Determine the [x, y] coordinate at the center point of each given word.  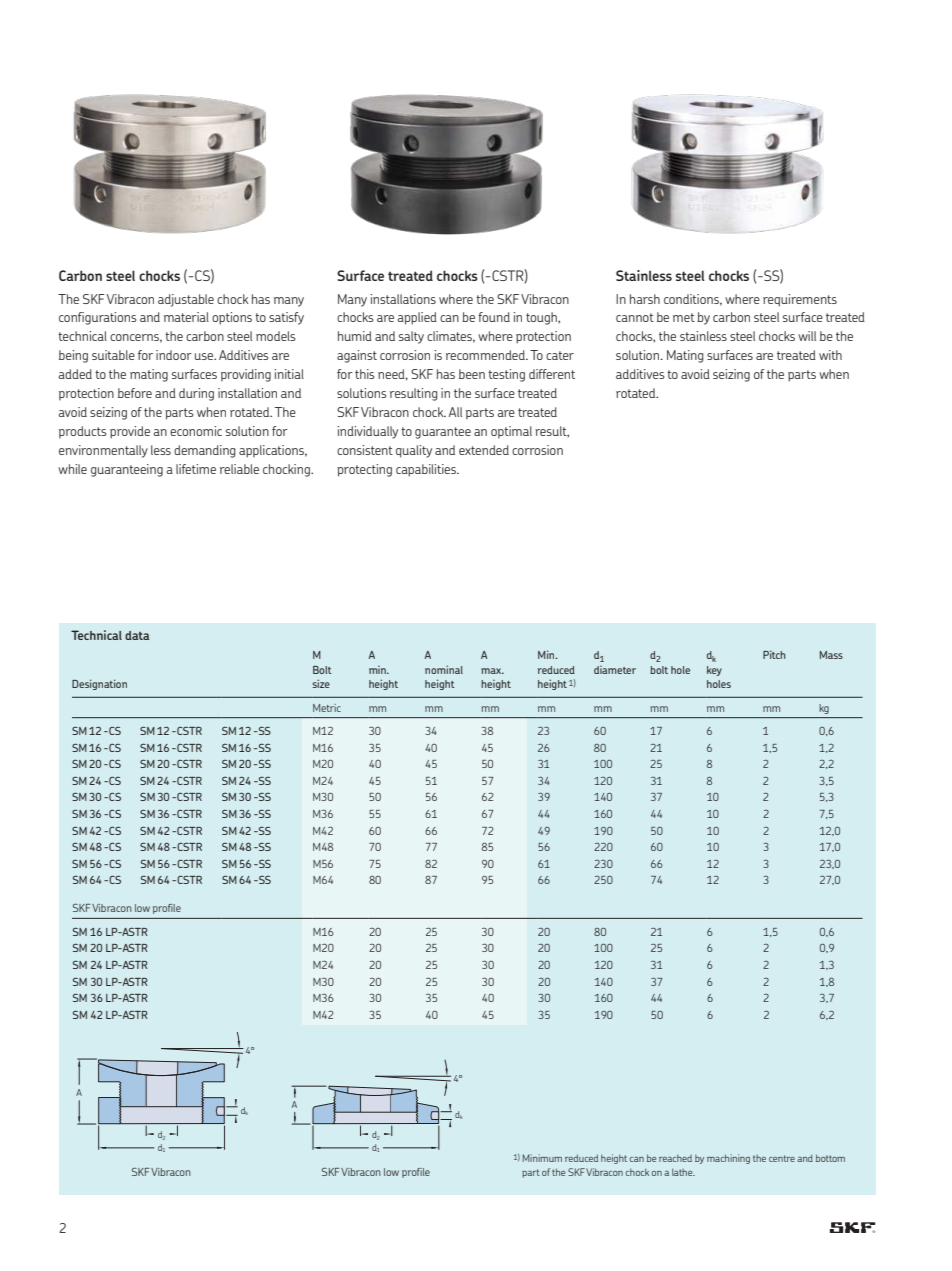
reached [675, 1158]
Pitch [774, 654]
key [714, 671]
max [492, 671]
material [186, 317]
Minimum [542, 1158]
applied [417, 318]
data [137, 635]
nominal [444, 669]
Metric [327, 708]
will [807, 336]
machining [728, 1159]
